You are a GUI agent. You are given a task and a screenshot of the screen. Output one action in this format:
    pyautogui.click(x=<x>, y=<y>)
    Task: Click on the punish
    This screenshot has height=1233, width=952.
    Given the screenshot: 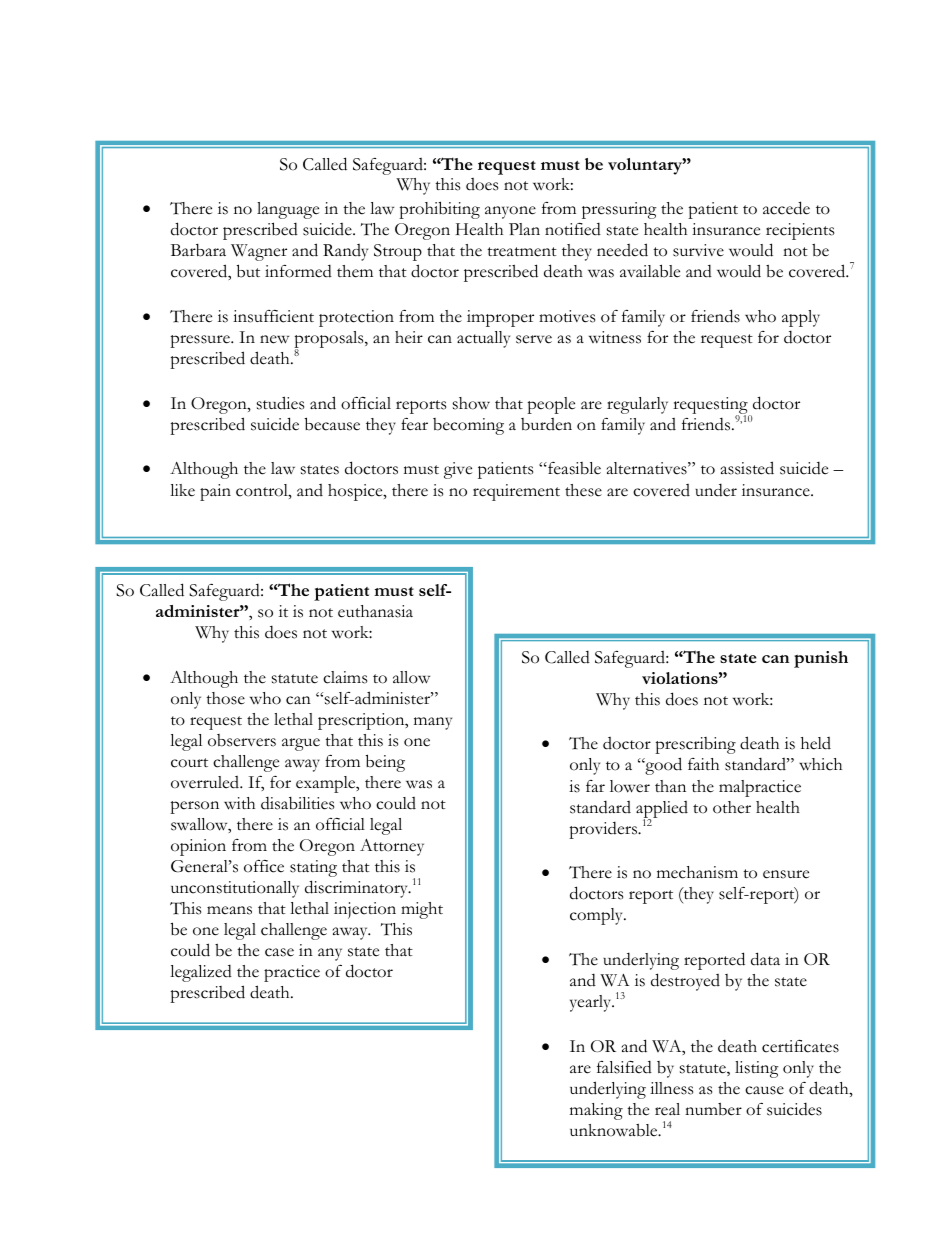 What is the action you would take?
    pyautogui.click(x=821, y=659)
